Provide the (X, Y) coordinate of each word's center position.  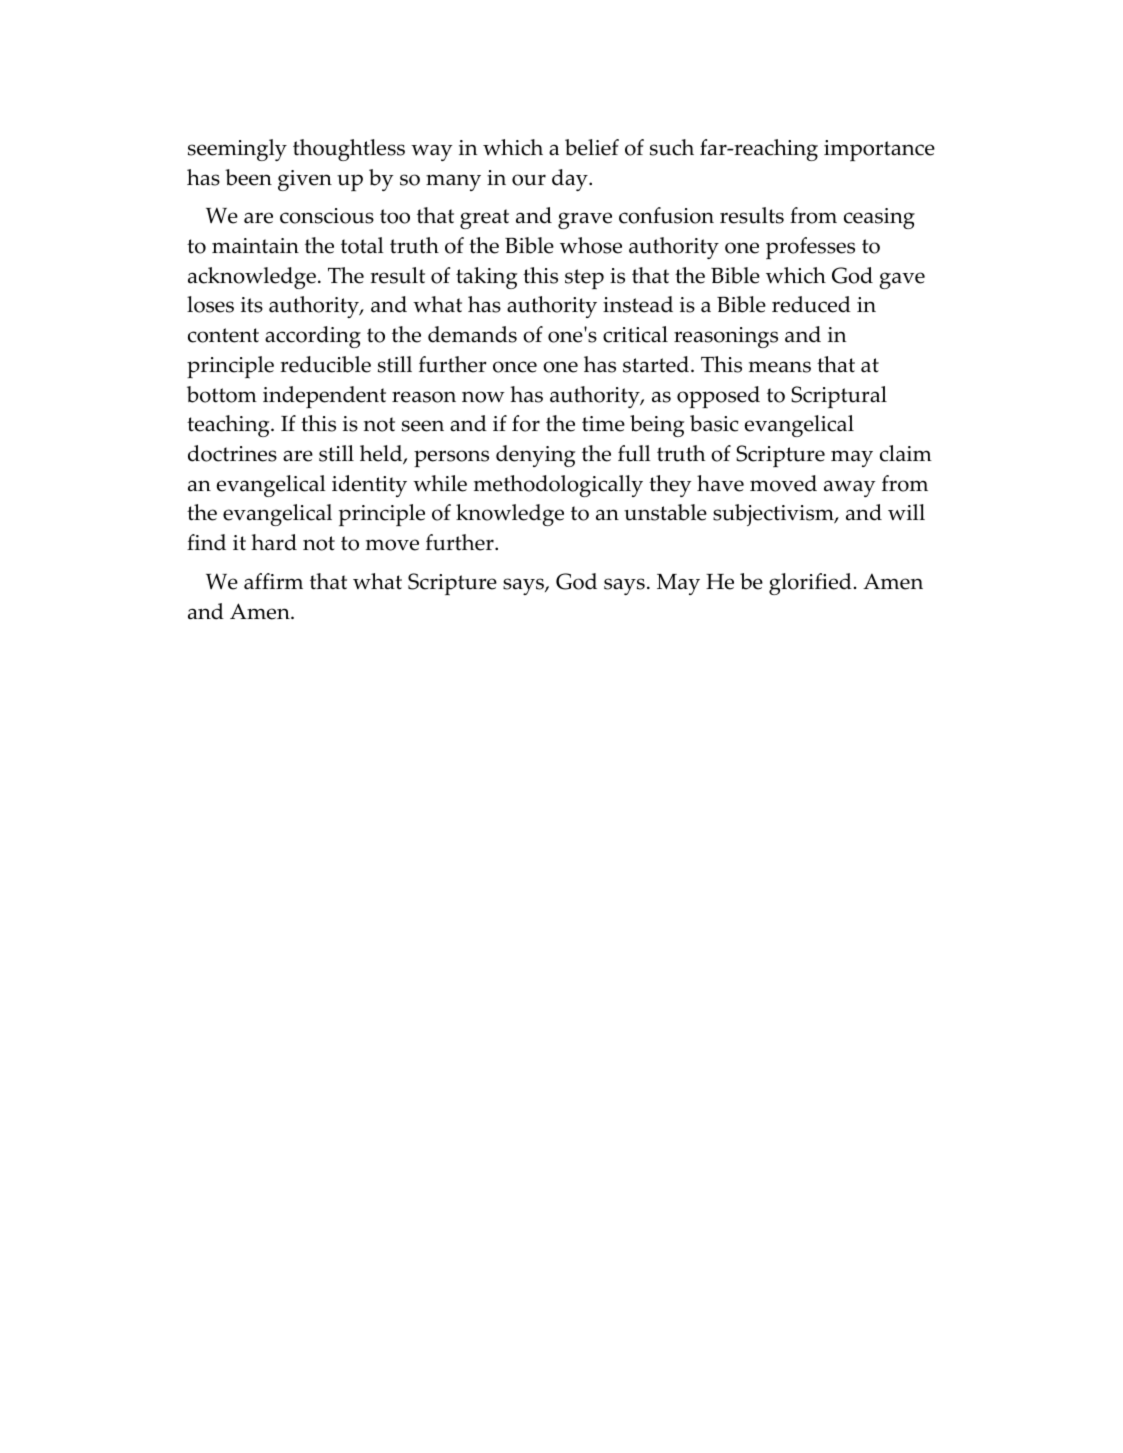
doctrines (232, 453)
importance (879, 150)
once (515, 367)
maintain (255, 246)
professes (810, 248)
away (850, 488)
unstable (665, 512)
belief (592, 147)
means (780, 367)
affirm (273, 581)
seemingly (237, 150)
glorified (810, 584)
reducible (325, 364)
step (584, 279)
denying (535, 456)
